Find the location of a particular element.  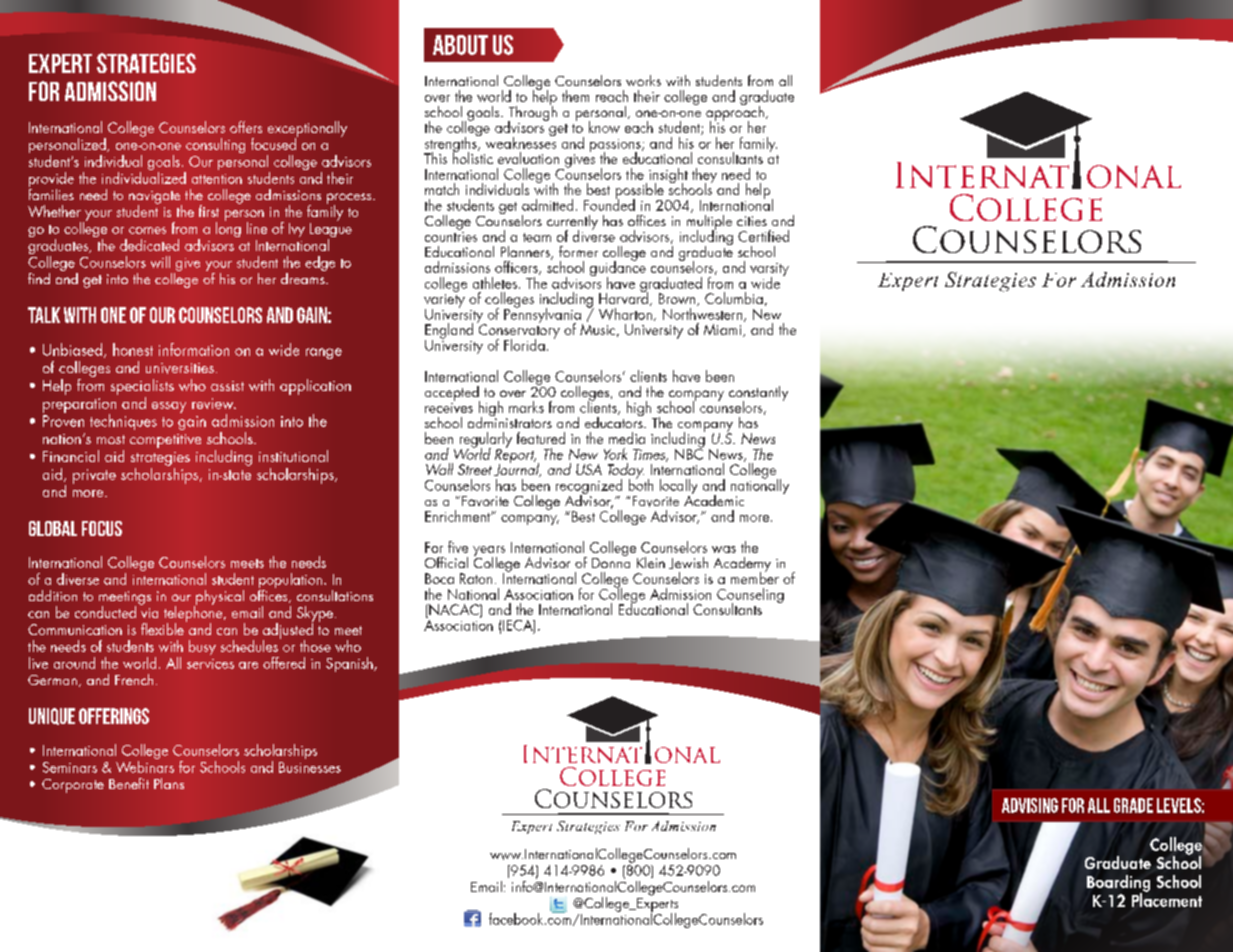

Donna is located at coordinates (611, 561).
